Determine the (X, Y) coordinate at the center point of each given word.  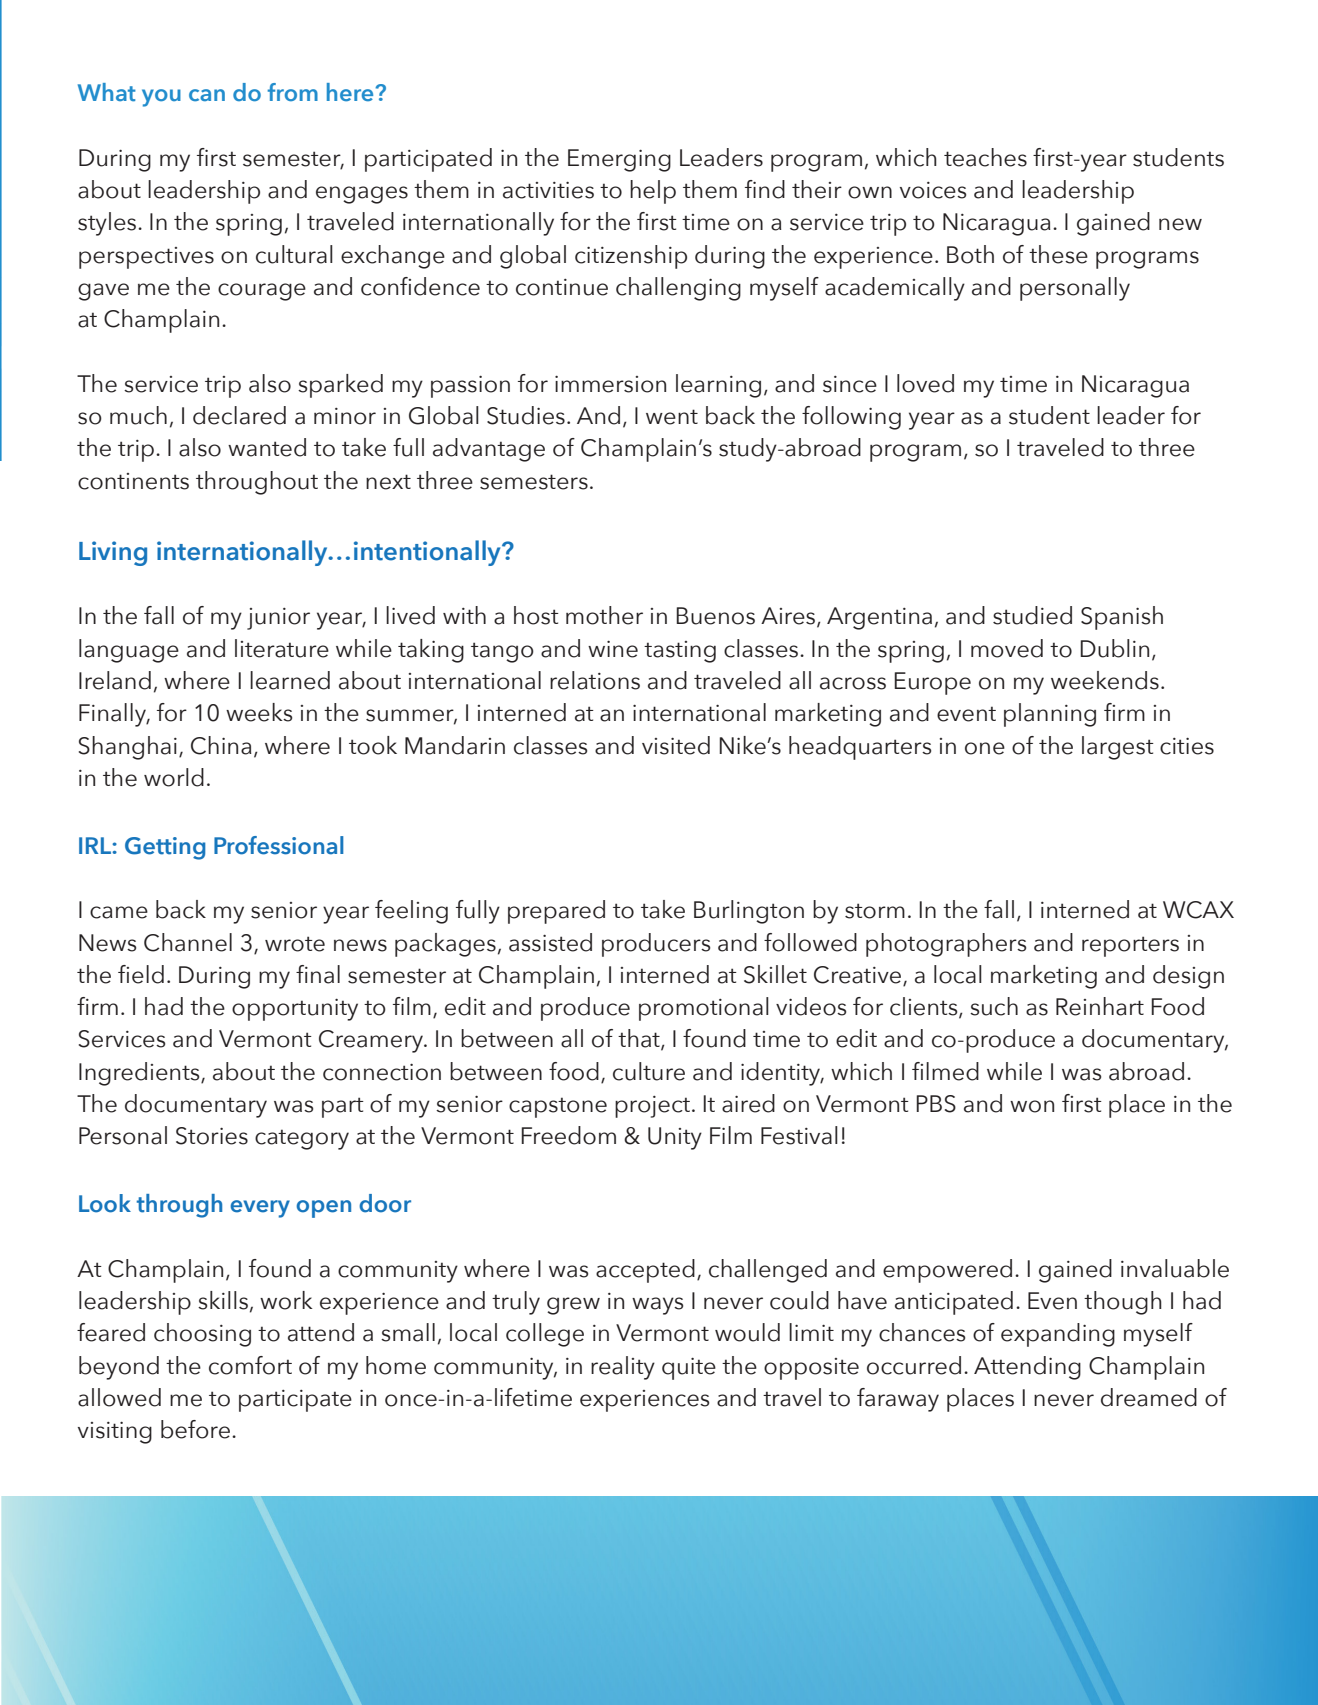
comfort (250, 1365)
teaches (985, 157)
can (207, 95)
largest (1118, 748)
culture (649, 1071)
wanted (267, 447)
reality (623, 1368)
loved (925, 383)
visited (676, 745)
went (672, 417)
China (221, 745)
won (1032, 1106)
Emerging (619, 160)
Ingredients (140, 1074)
